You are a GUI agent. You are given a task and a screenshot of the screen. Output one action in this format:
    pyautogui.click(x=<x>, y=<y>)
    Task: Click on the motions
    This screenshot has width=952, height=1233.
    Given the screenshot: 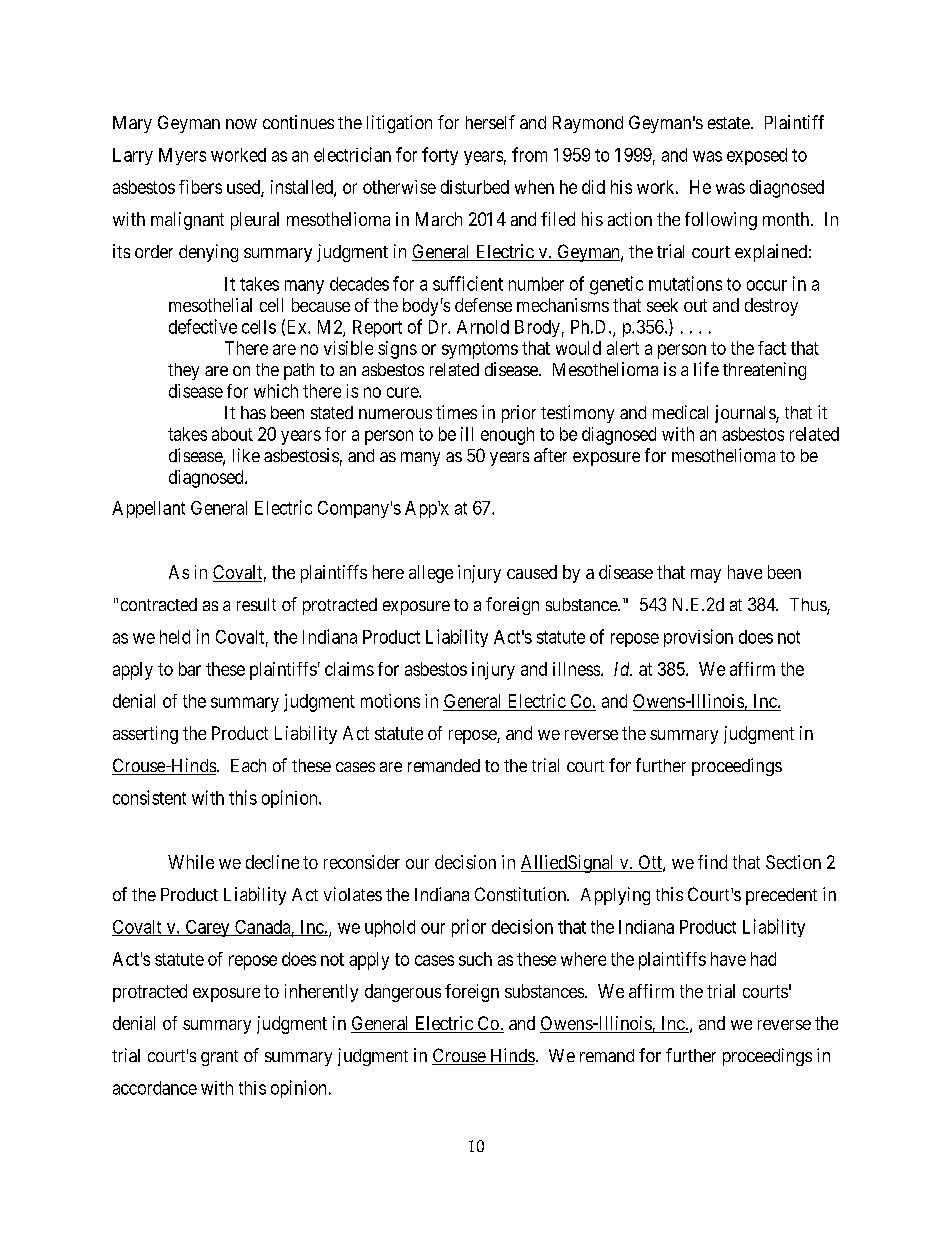 What is the action you would take?
    pyautogui.click(x=390, y=701)
